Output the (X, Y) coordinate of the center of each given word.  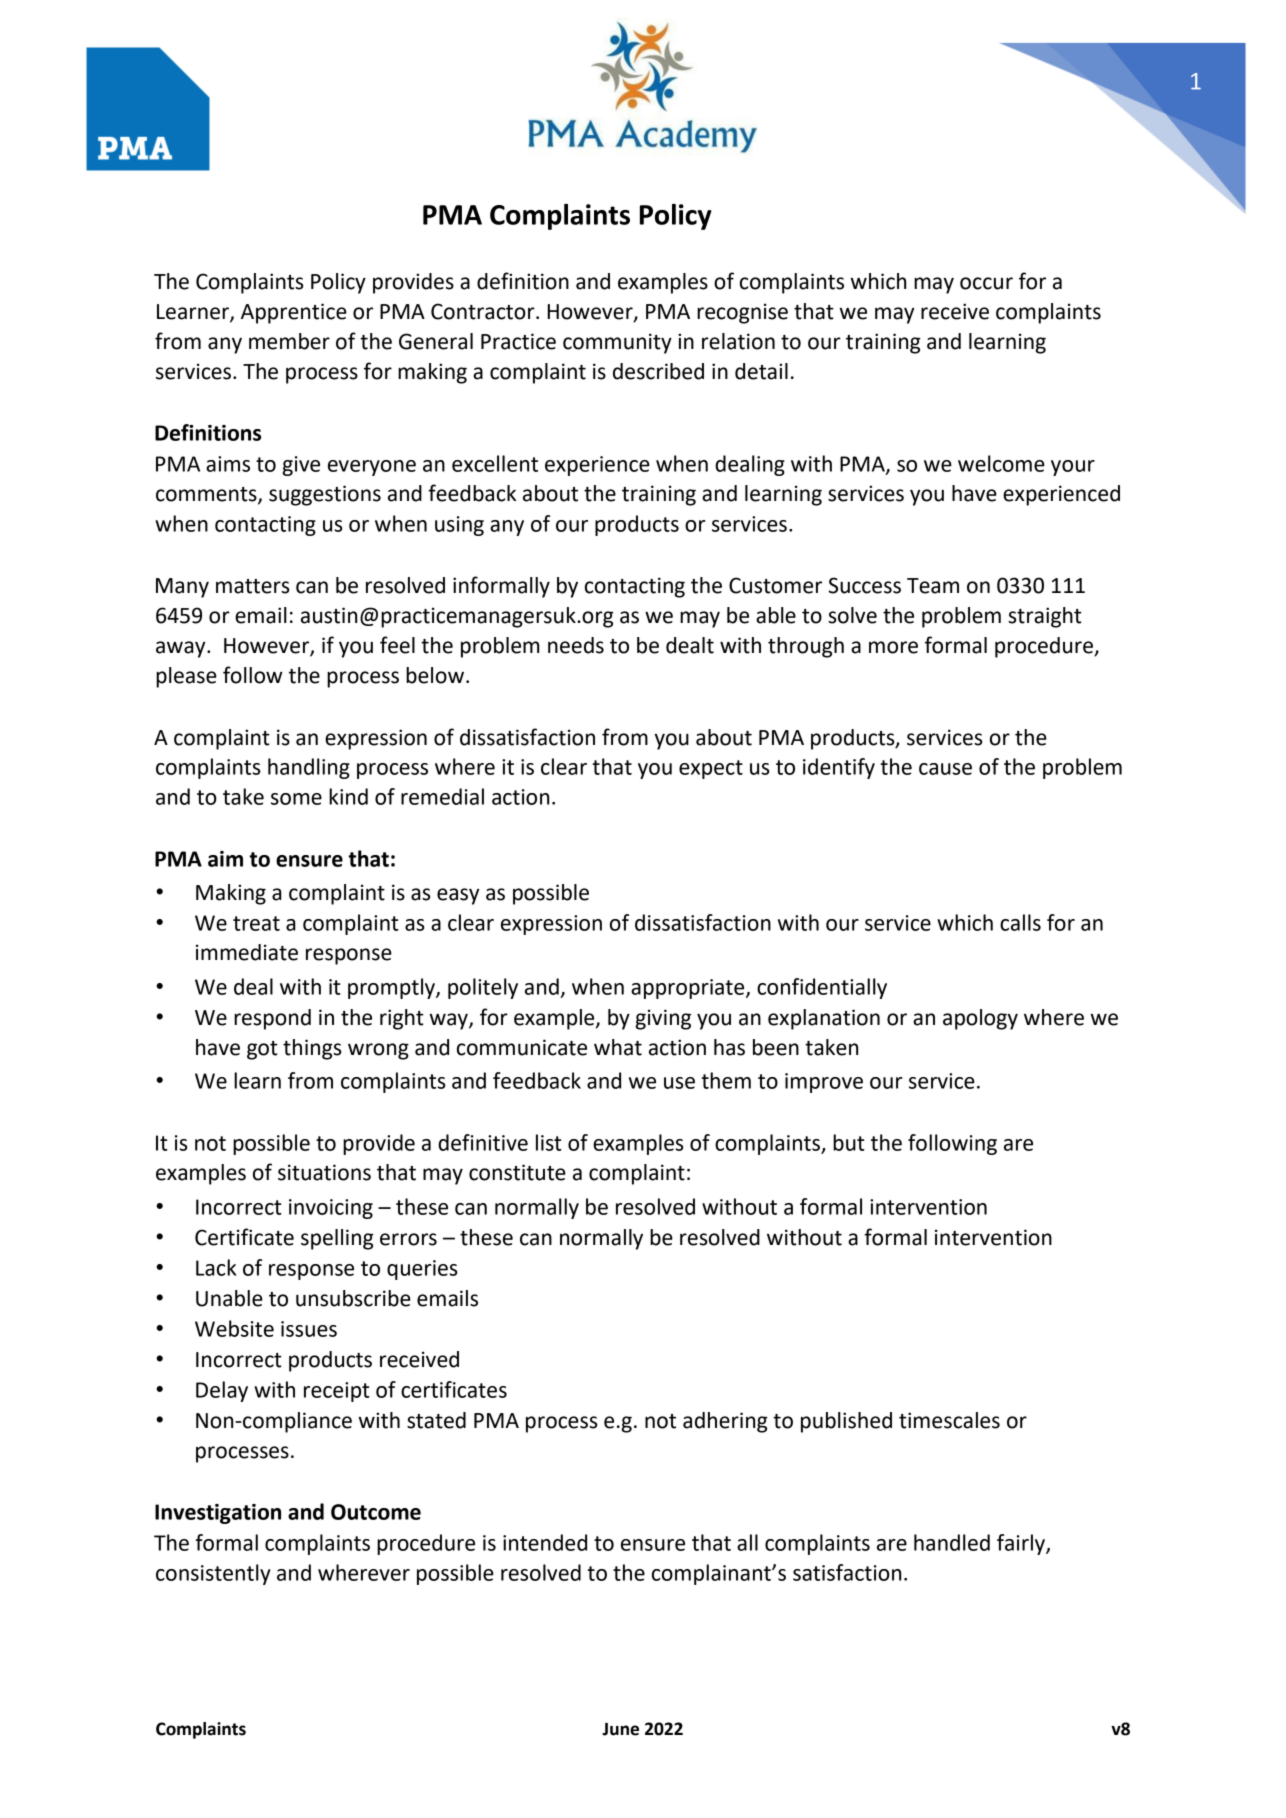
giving (663, 1019)
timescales (949, 1420)
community (617, 343)
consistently (213, 1574)
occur (986, 283)
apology (980, 1019)
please (186, 677)
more (893, 647)
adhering (725, 1422)
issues (309, 1329)
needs (576, 645)
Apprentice (294, 313)
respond (272, 1019)
